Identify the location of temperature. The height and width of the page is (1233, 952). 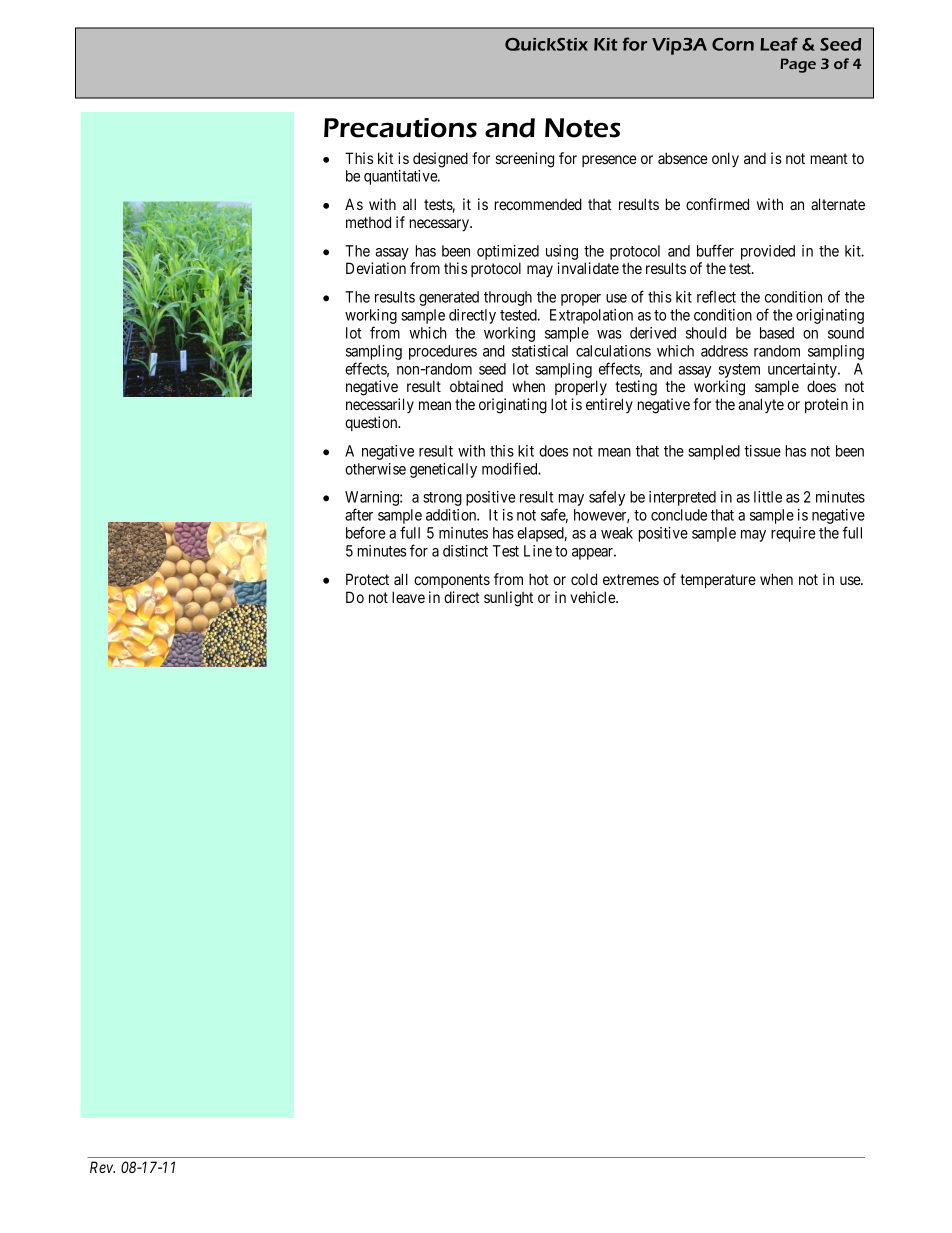
(718, 581).
